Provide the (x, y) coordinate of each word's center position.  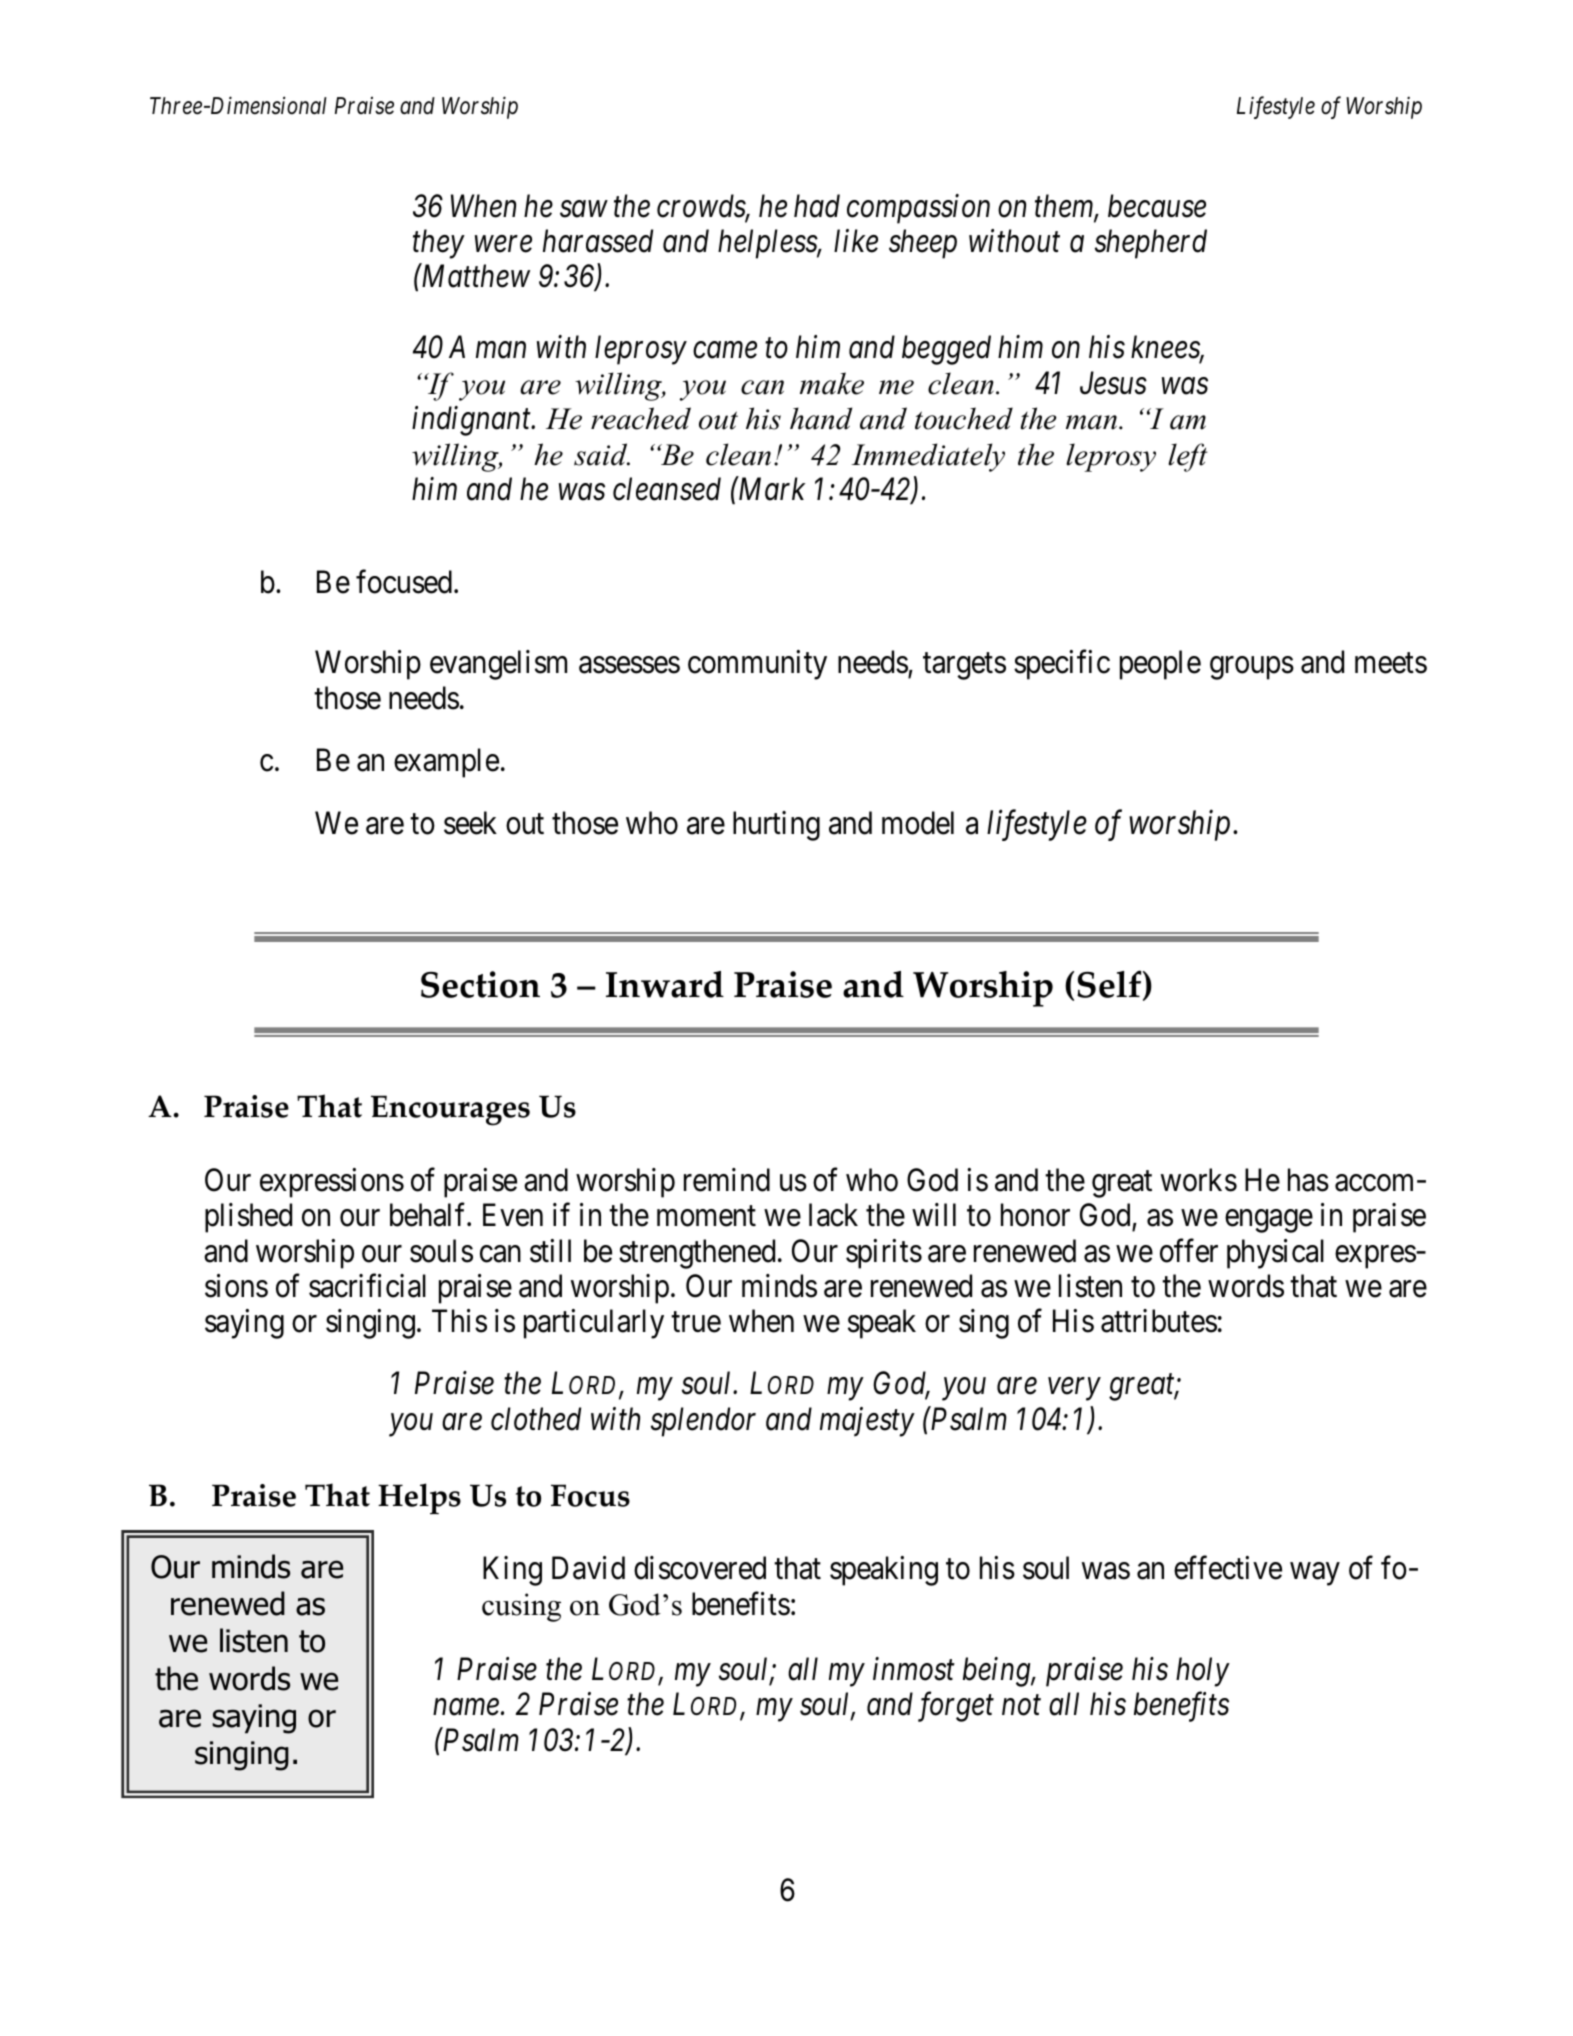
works (1199, 1180)
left (1188, 457)
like (856, 241)
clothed (536, 1419)
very (1074, 1390)
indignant (472, 421)
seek (470, 823)
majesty (867, 1422)
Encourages (450, 1110)
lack (833, 1215)
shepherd (1151, 244)
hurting (776, 826)
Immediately (928, 457)
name (466, 1707)
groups (1252, 668)
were (503, 244)
